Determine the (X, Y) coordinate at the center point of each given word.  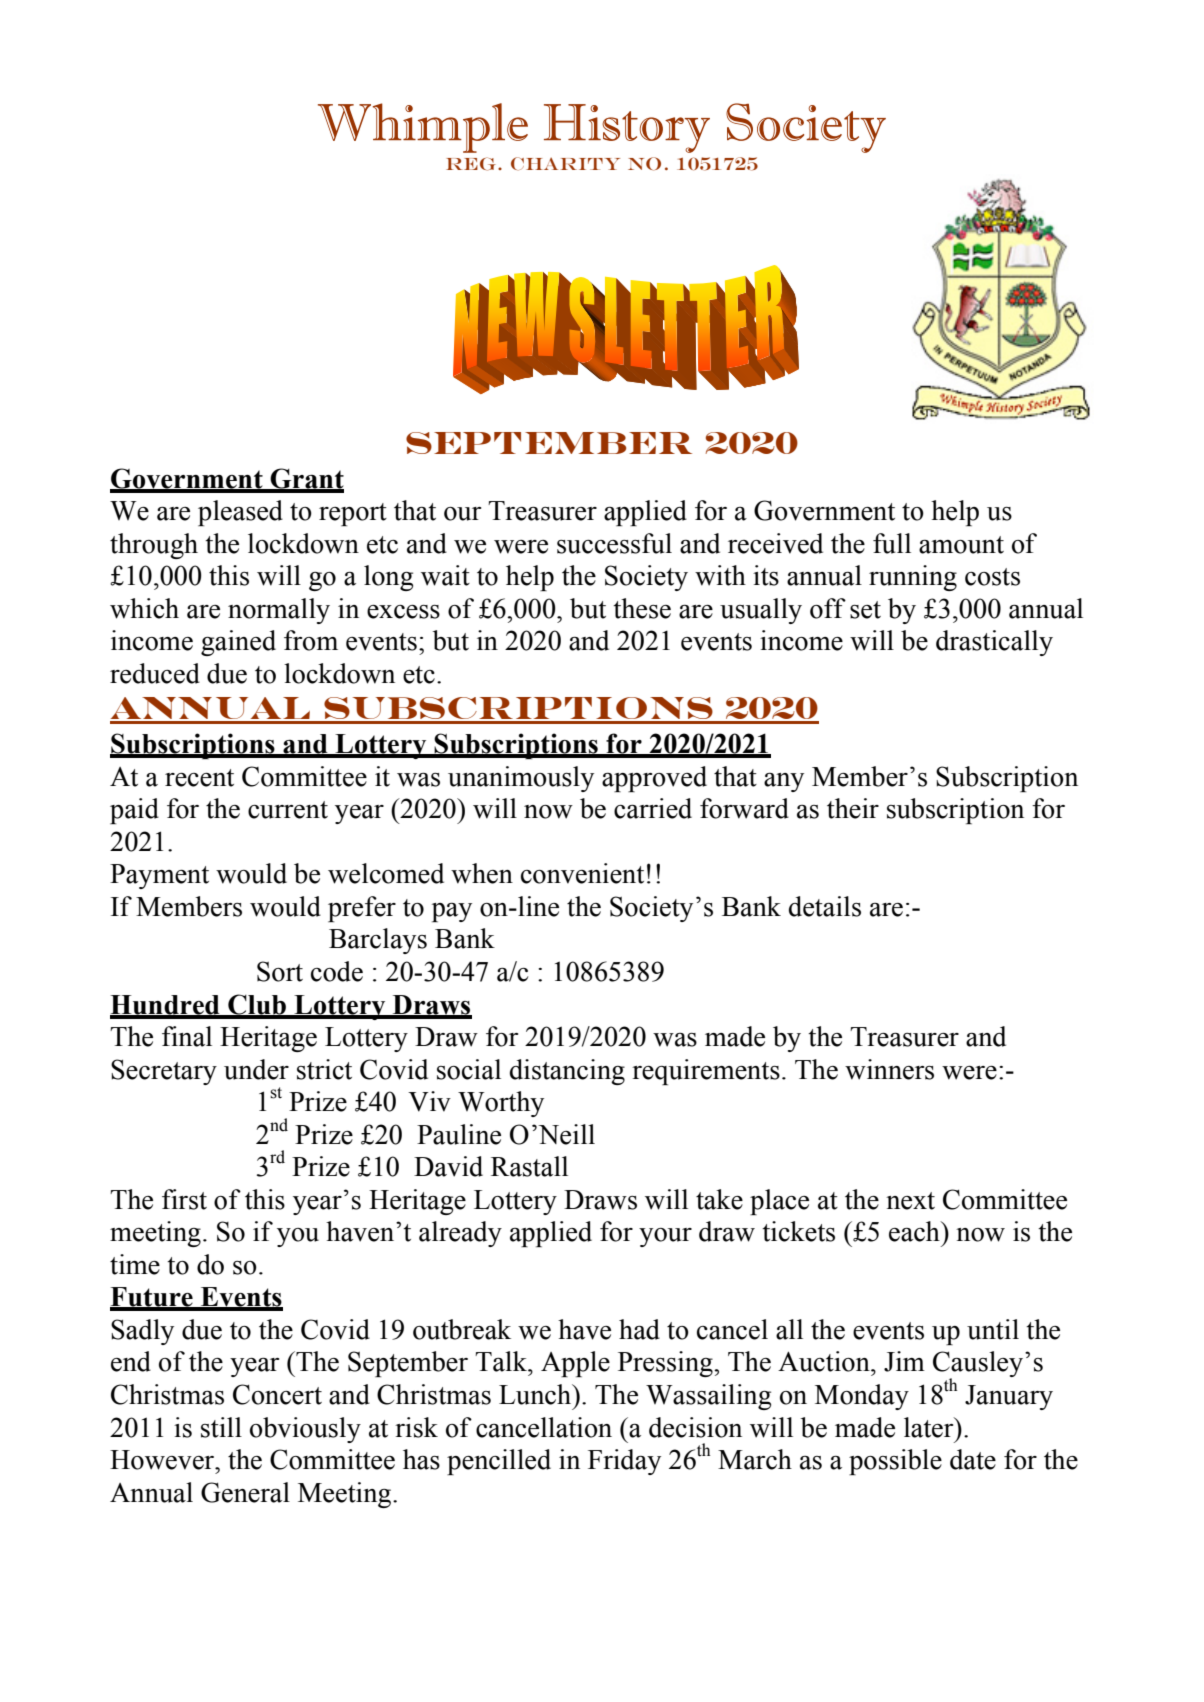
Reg (472, 164)
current (288, 810)
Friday (624, 1462)
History (627, 128)
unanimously (521, 779)
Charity (565, 164)
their (853, 808)
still (221, 1427)
